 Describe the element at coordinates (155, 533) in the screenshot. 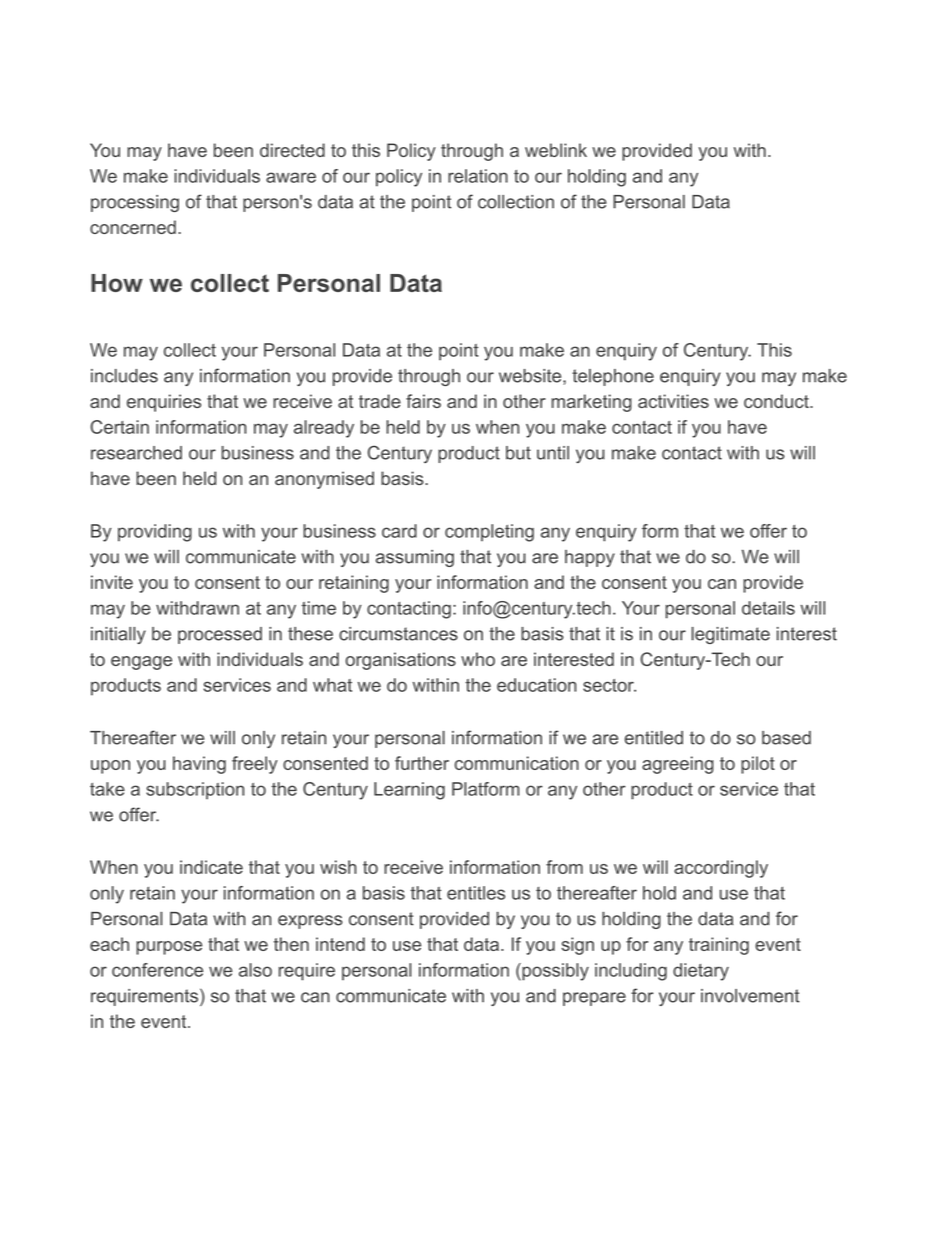

I see `providing` at that location.
